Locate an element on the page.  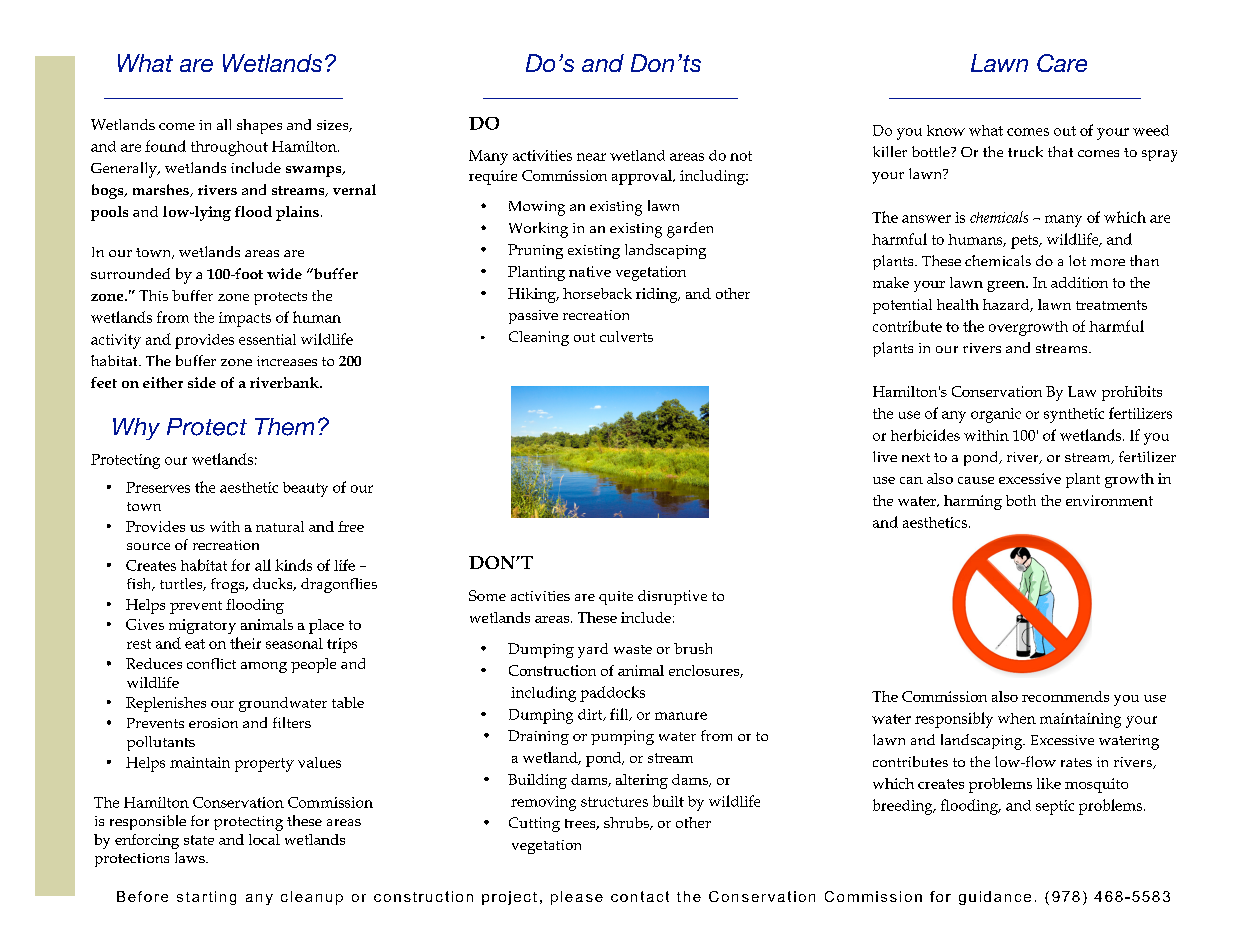
wide is located at coordinates (284, 273).
